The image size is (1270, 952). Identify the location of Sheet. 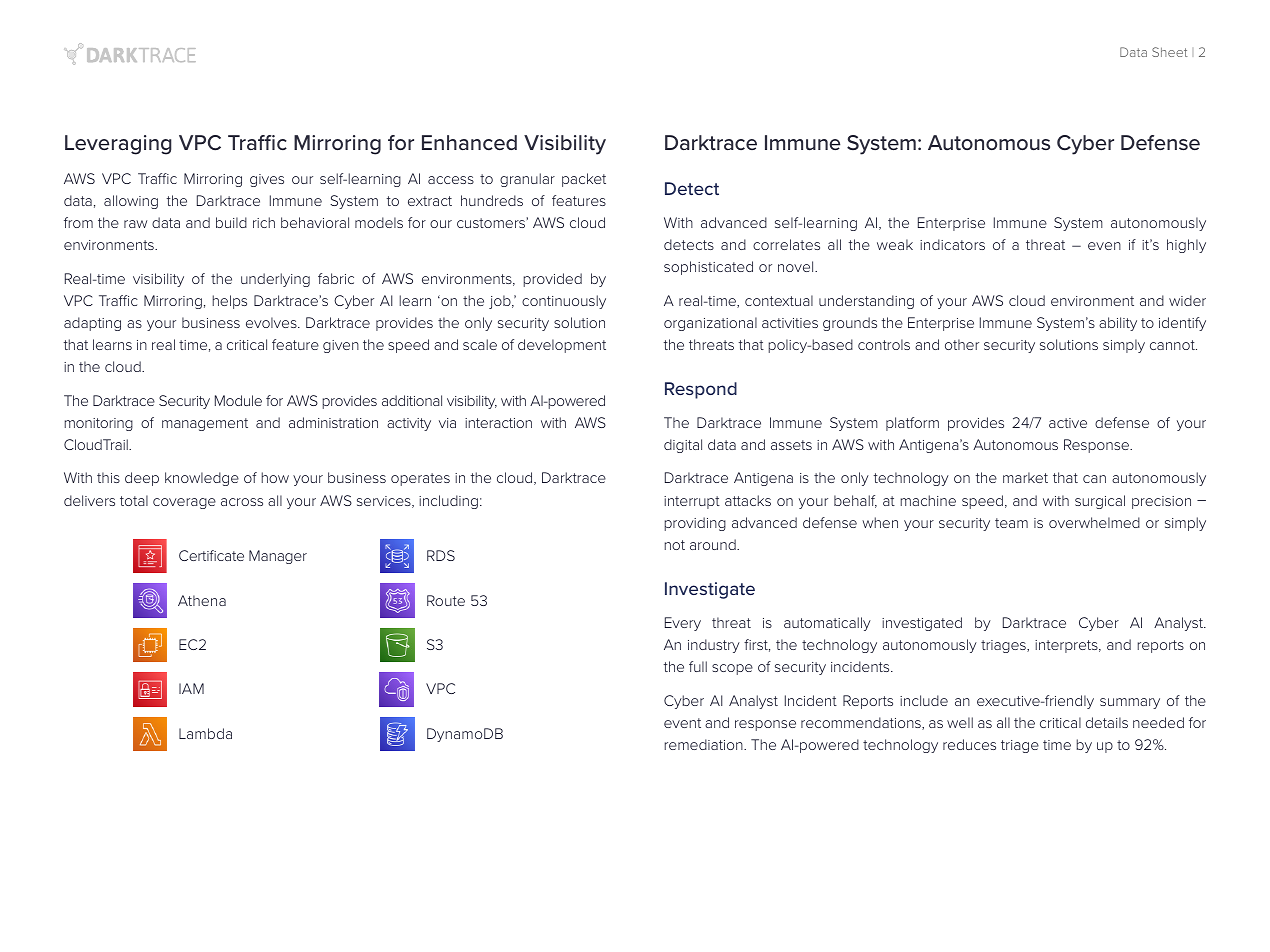
(1170, 52).
